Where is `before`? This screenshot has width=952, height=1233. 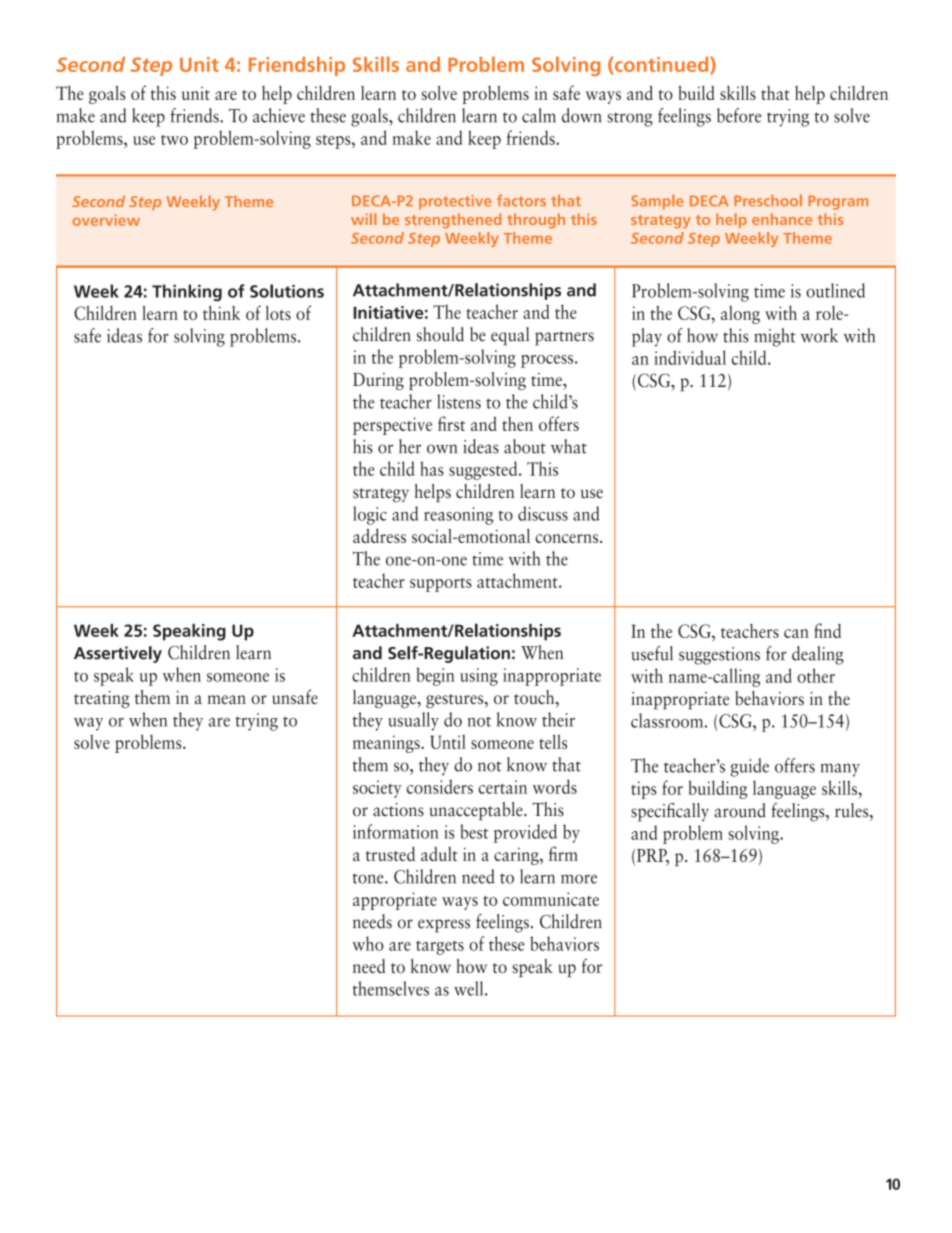
before is located at coordinates (739, 115).
